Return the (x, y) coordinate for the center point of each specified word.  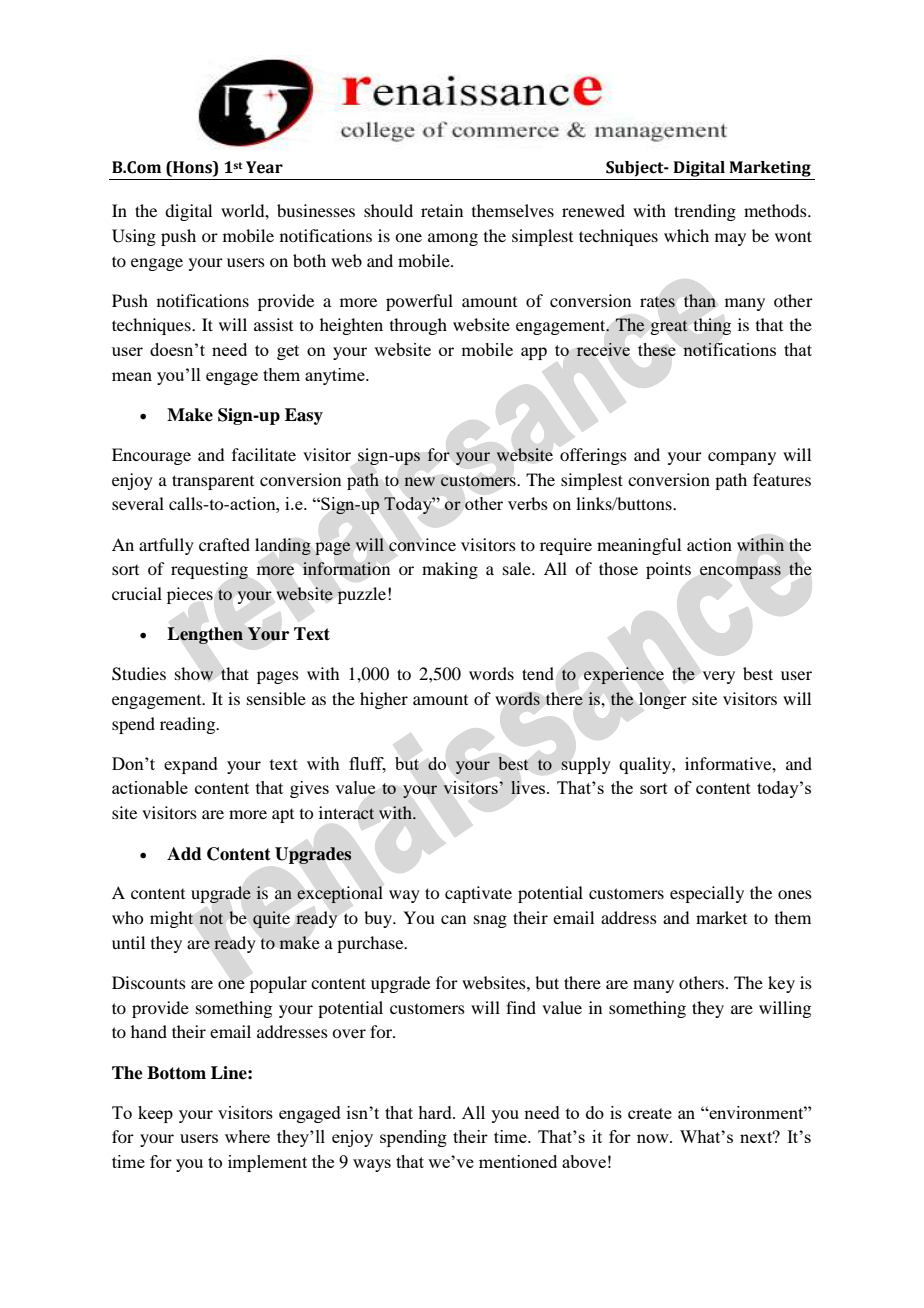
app (534, 353)
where (247, 1136)
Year (264, 167)
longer (663, 700)
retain (442, 210)
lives (529, 787)
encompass (740, 572)
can (453, 919)
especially (707, 894)
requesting (209, 570)
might (172, 919)
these (657, 349)
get (288, 352)
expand (191, 765)
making (450, 570)
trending (705, 212)
